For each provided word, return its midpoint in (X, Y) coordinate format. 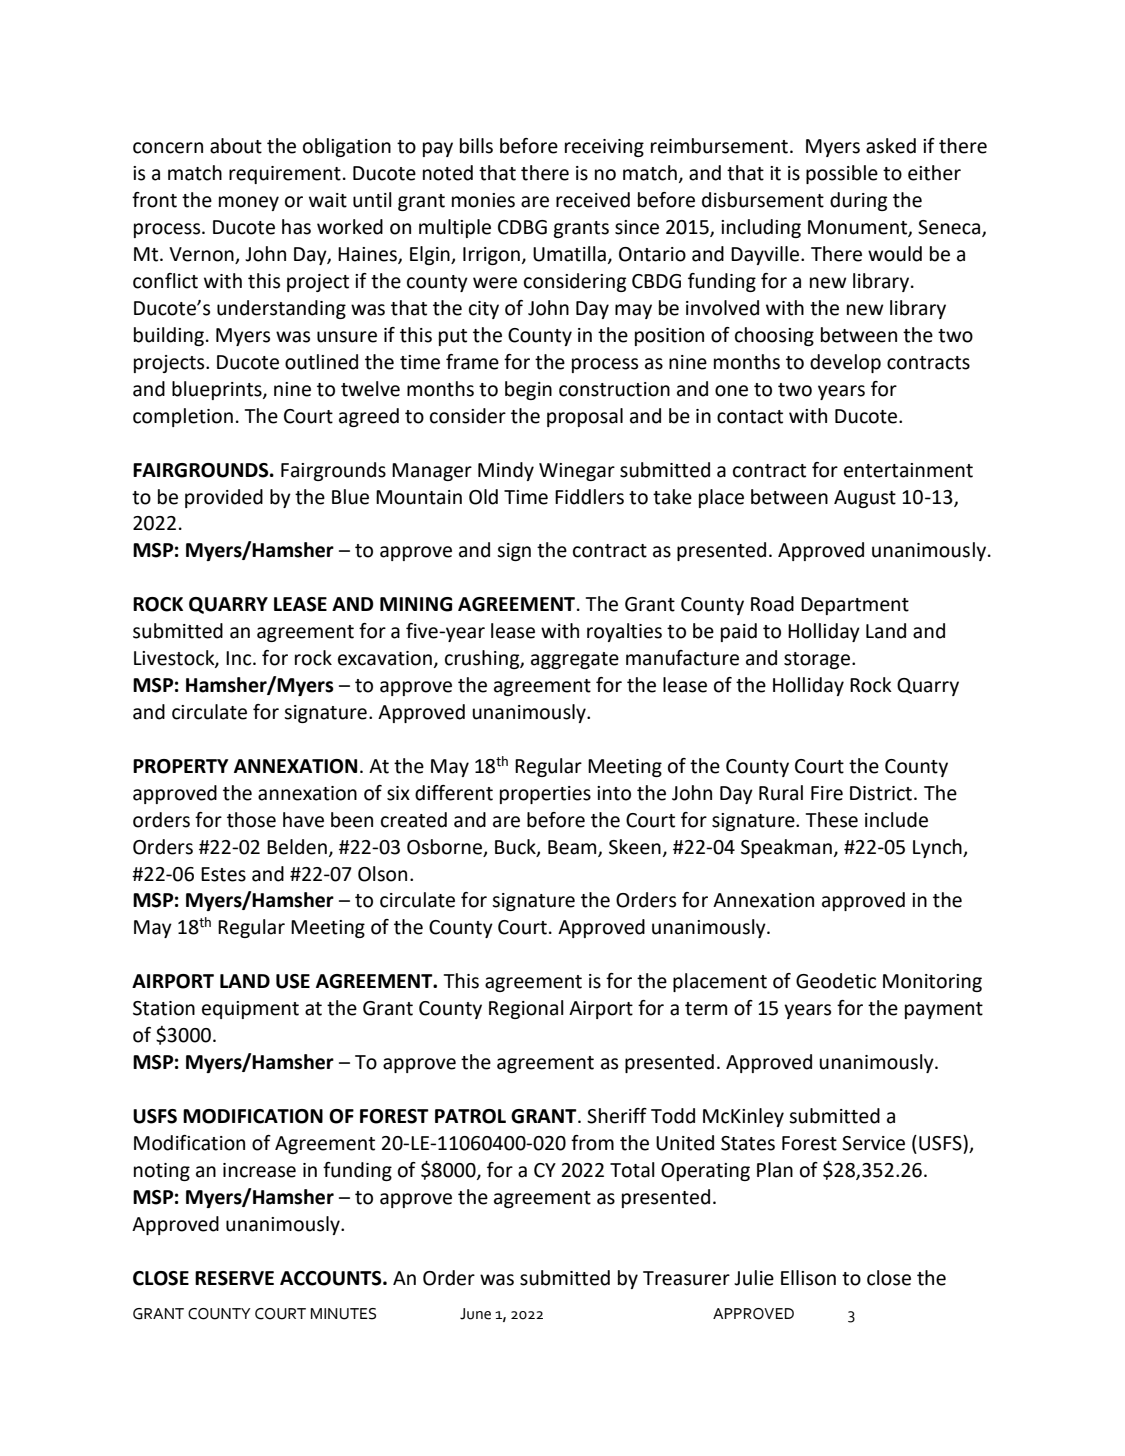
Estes (223, 874)
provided (224, 498)
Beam (573, 848)
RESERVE (234, 1278)
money (249, 203)
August (865, 499)
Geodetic (836, 981)
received (593, 200)
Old (483, 497)
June (475, 1314)
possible (842, 174)
